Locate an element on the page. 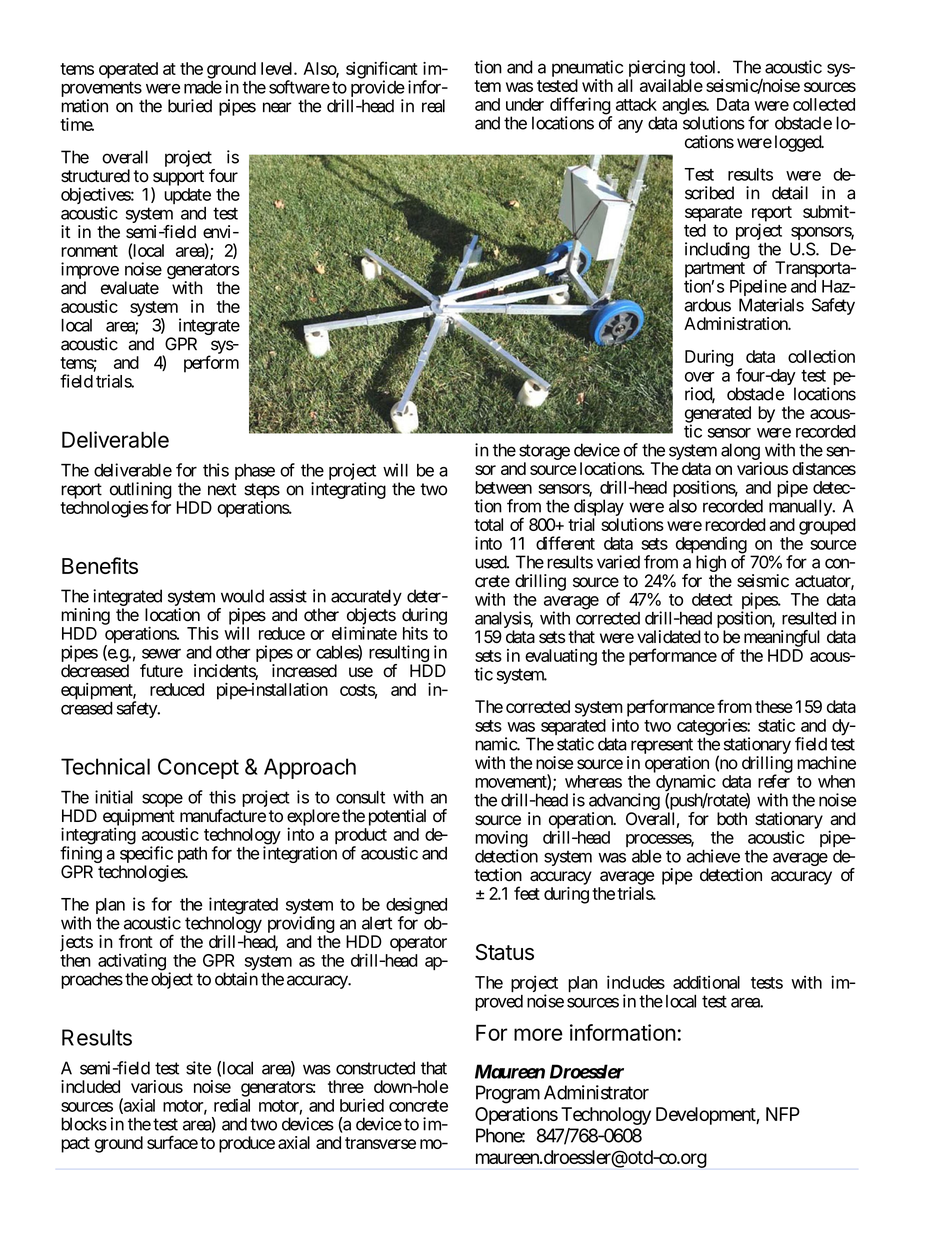  Program is located at coordinates (508, 1094).
